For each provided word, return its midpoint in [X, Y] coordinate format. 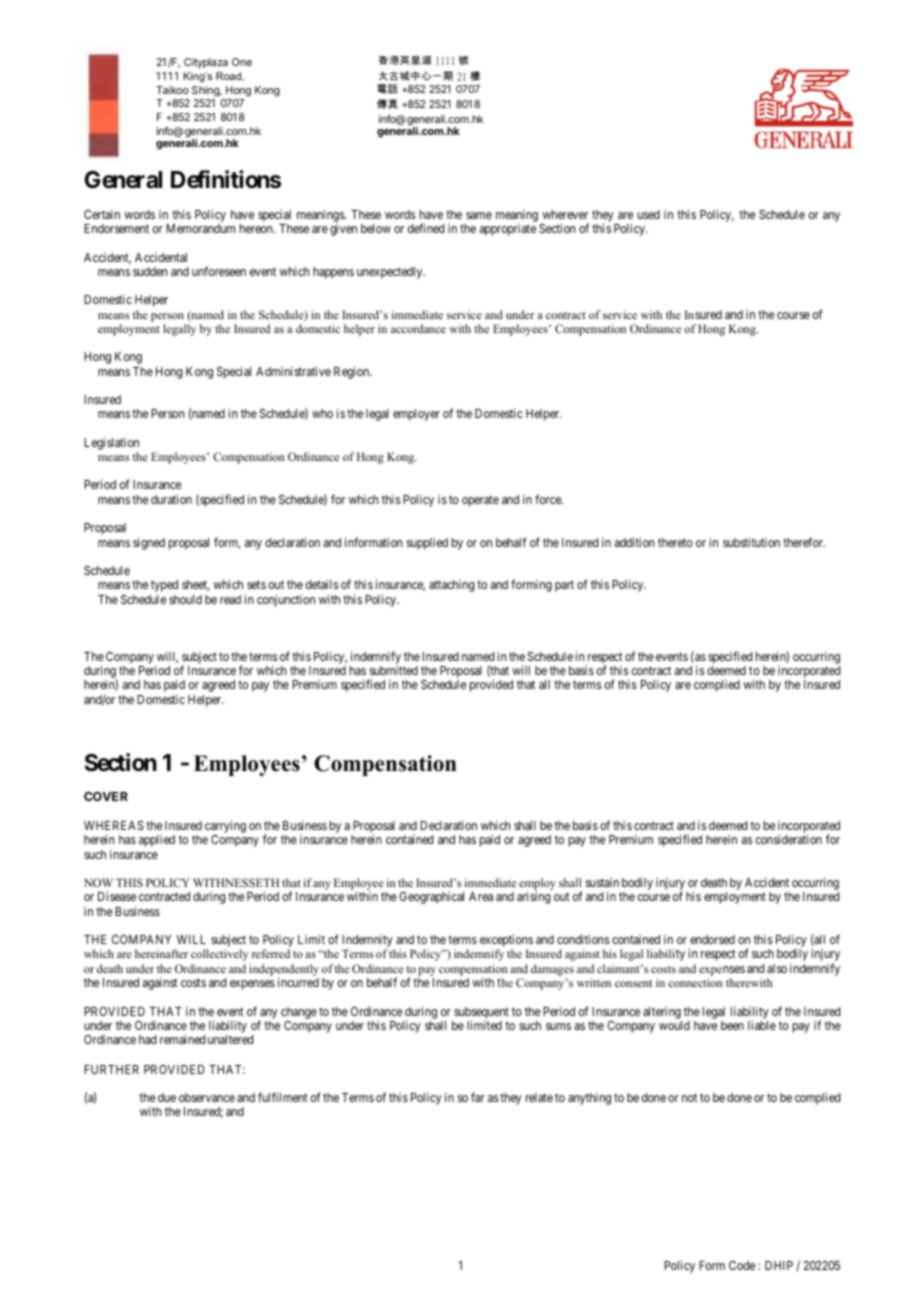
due [167, 1097]
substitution [751, 542]
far [478, 1097]
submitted [394, 670]
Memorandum [200, 228]
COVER [106, 796]
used [649, 214]
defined [426, 228]
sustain [602, 882]
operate [480, 501]
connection [695, 982]
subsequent [481, 1014]
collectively [220, 955]
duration [171, 499]
